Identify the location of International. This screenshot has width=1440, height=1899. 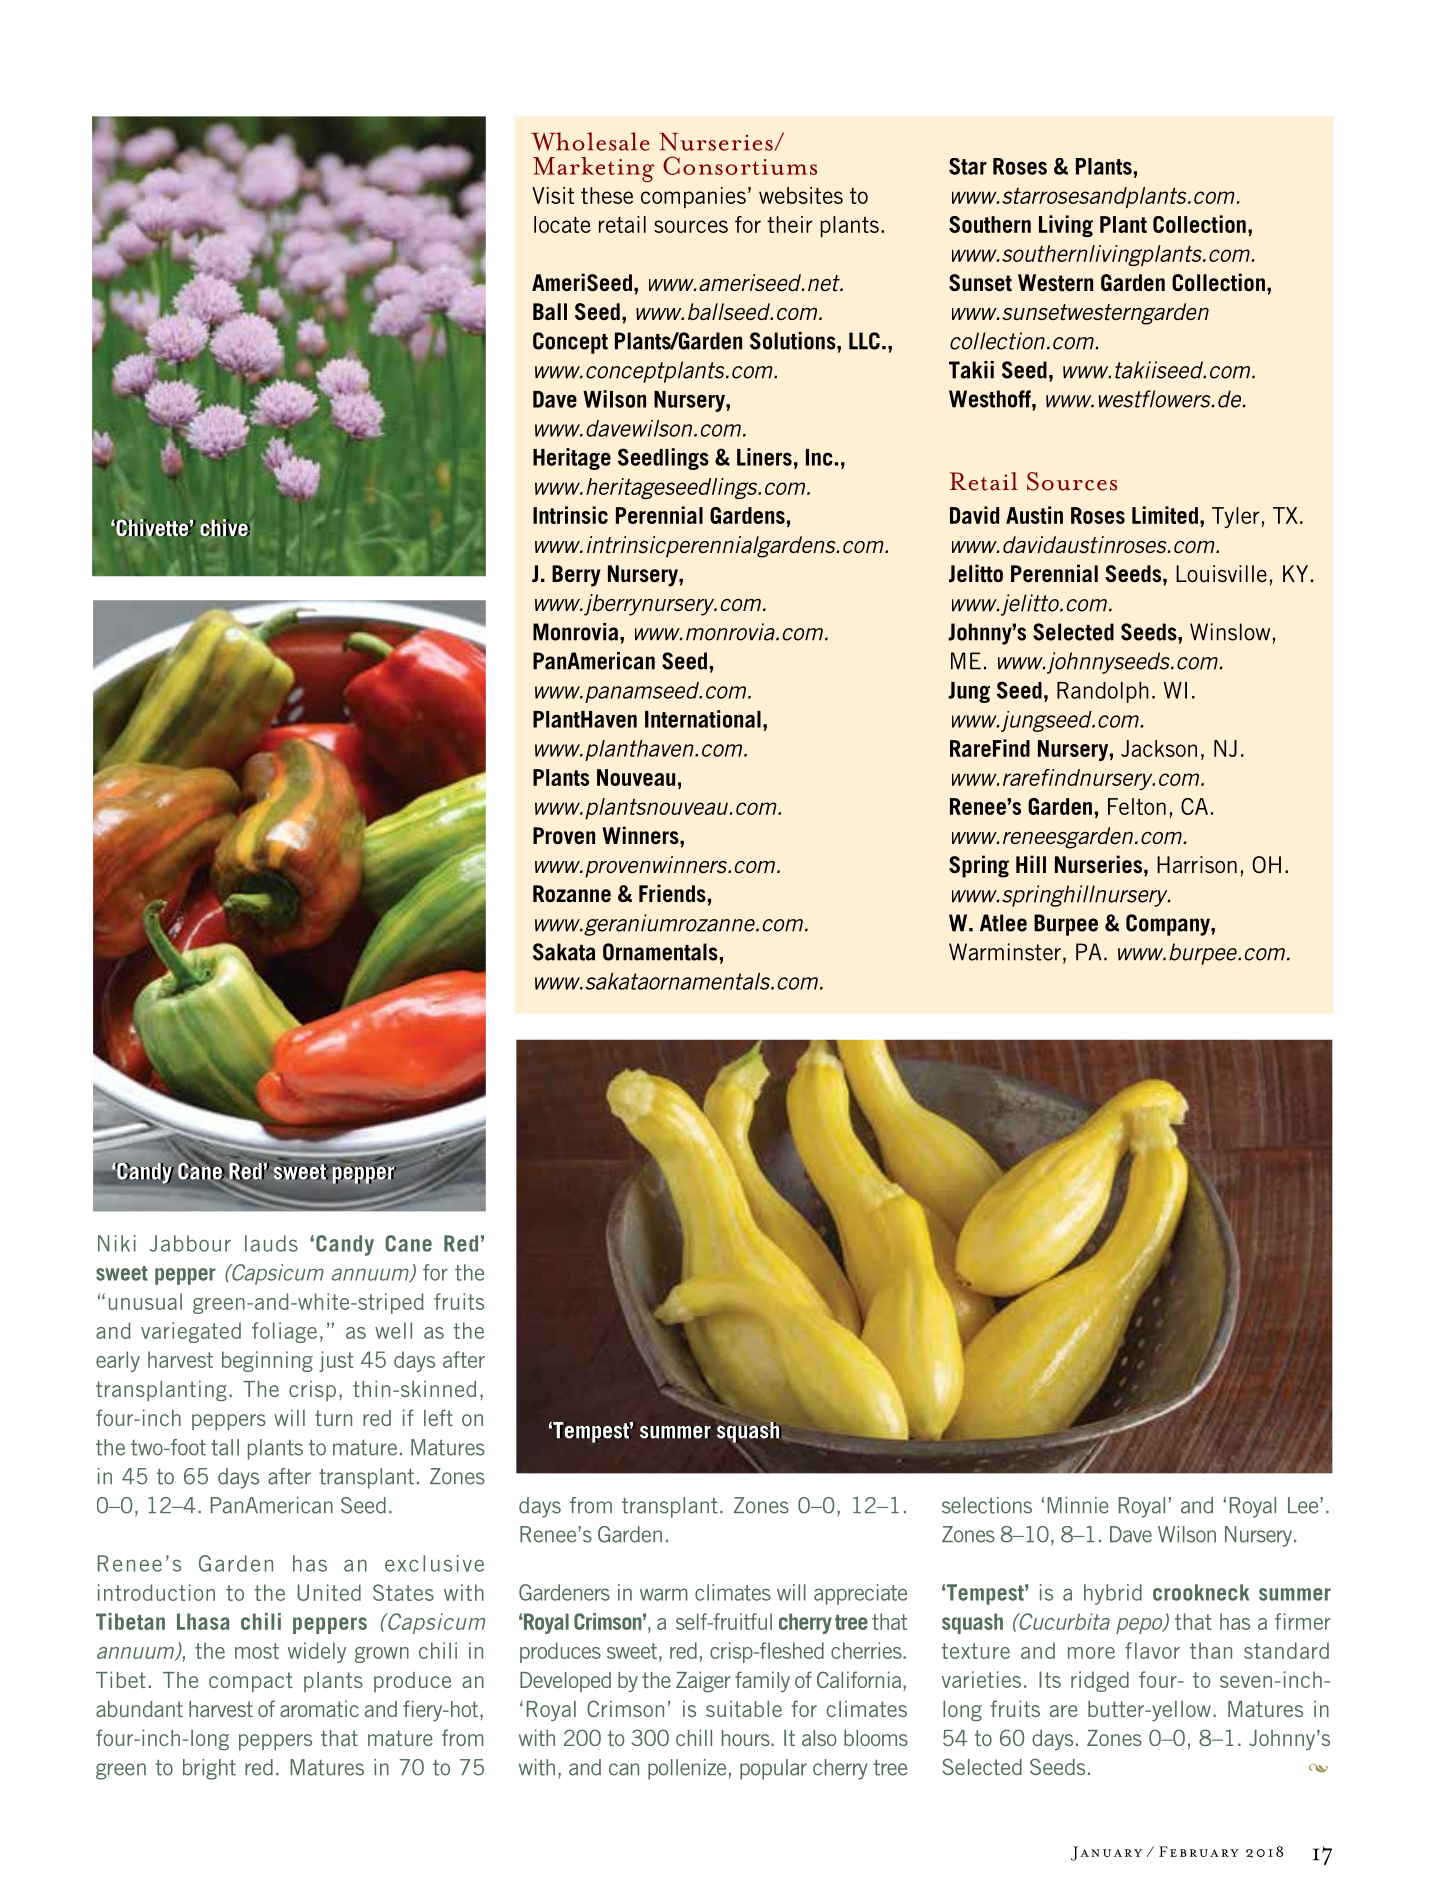
(703, 719).
